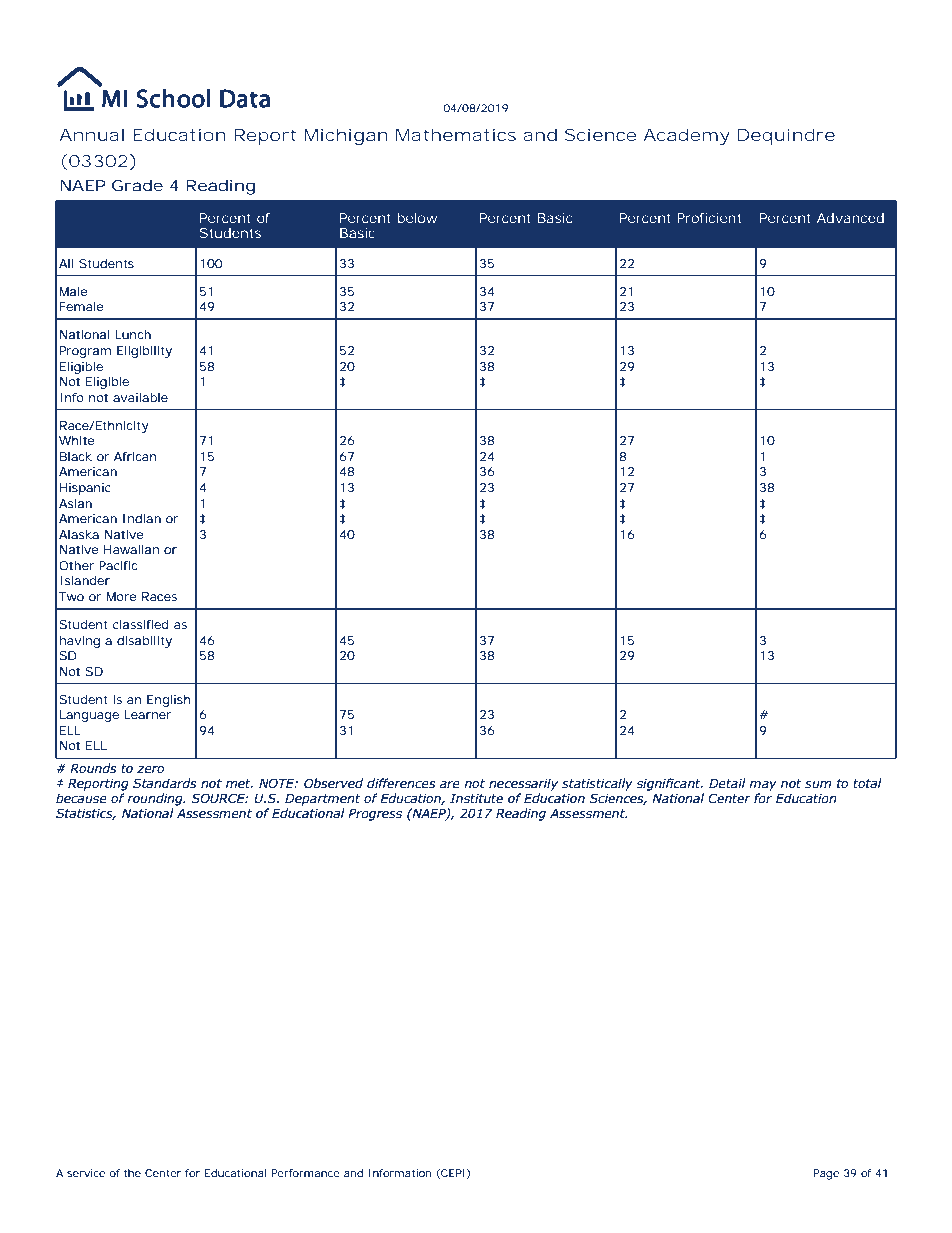  What do you see at coordinates (686, 136) in the document?
I see `Academy` at bounding box center [686, 136].
